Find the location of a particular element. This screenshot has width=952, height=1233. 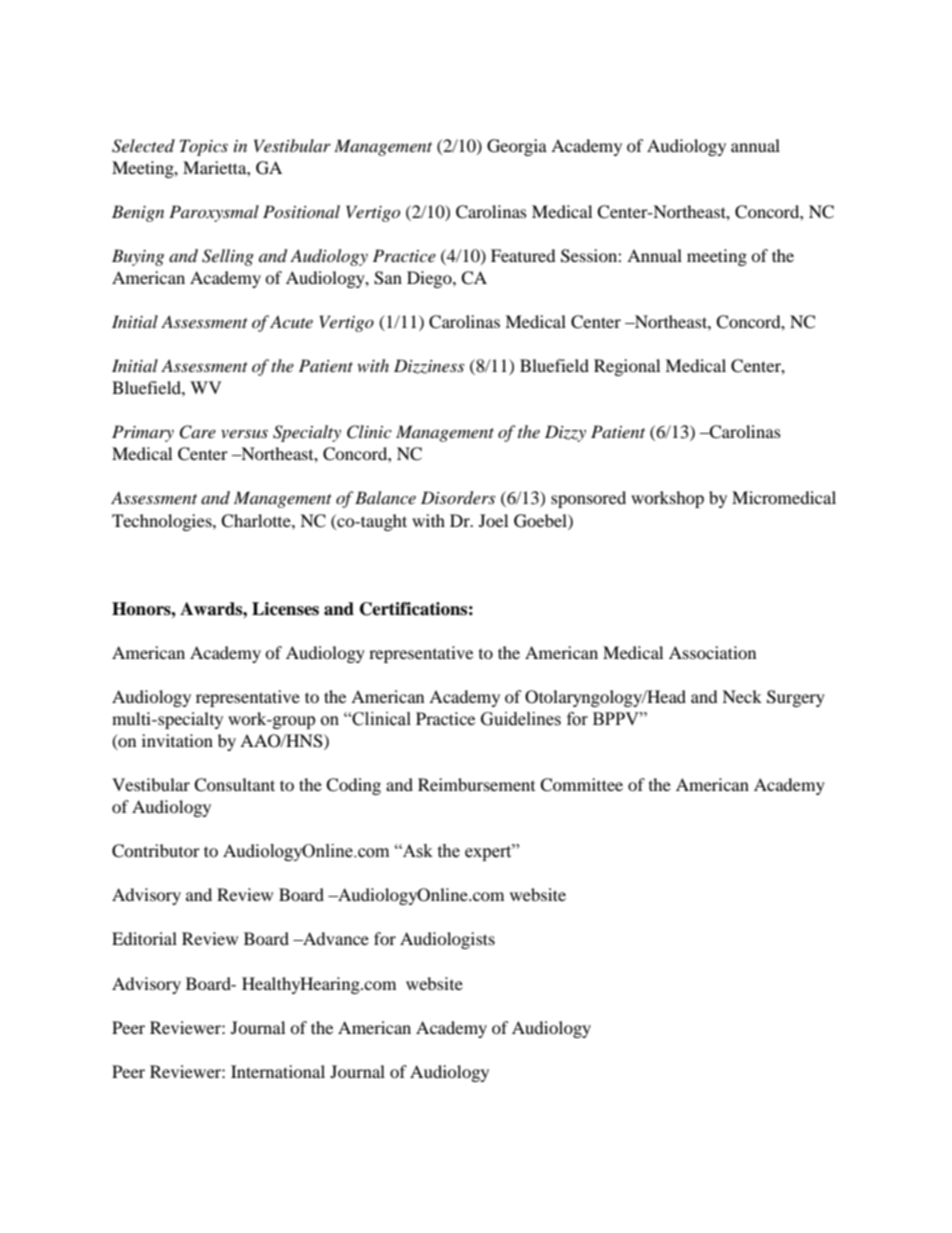

Care is located at coordinates (197, 432).
